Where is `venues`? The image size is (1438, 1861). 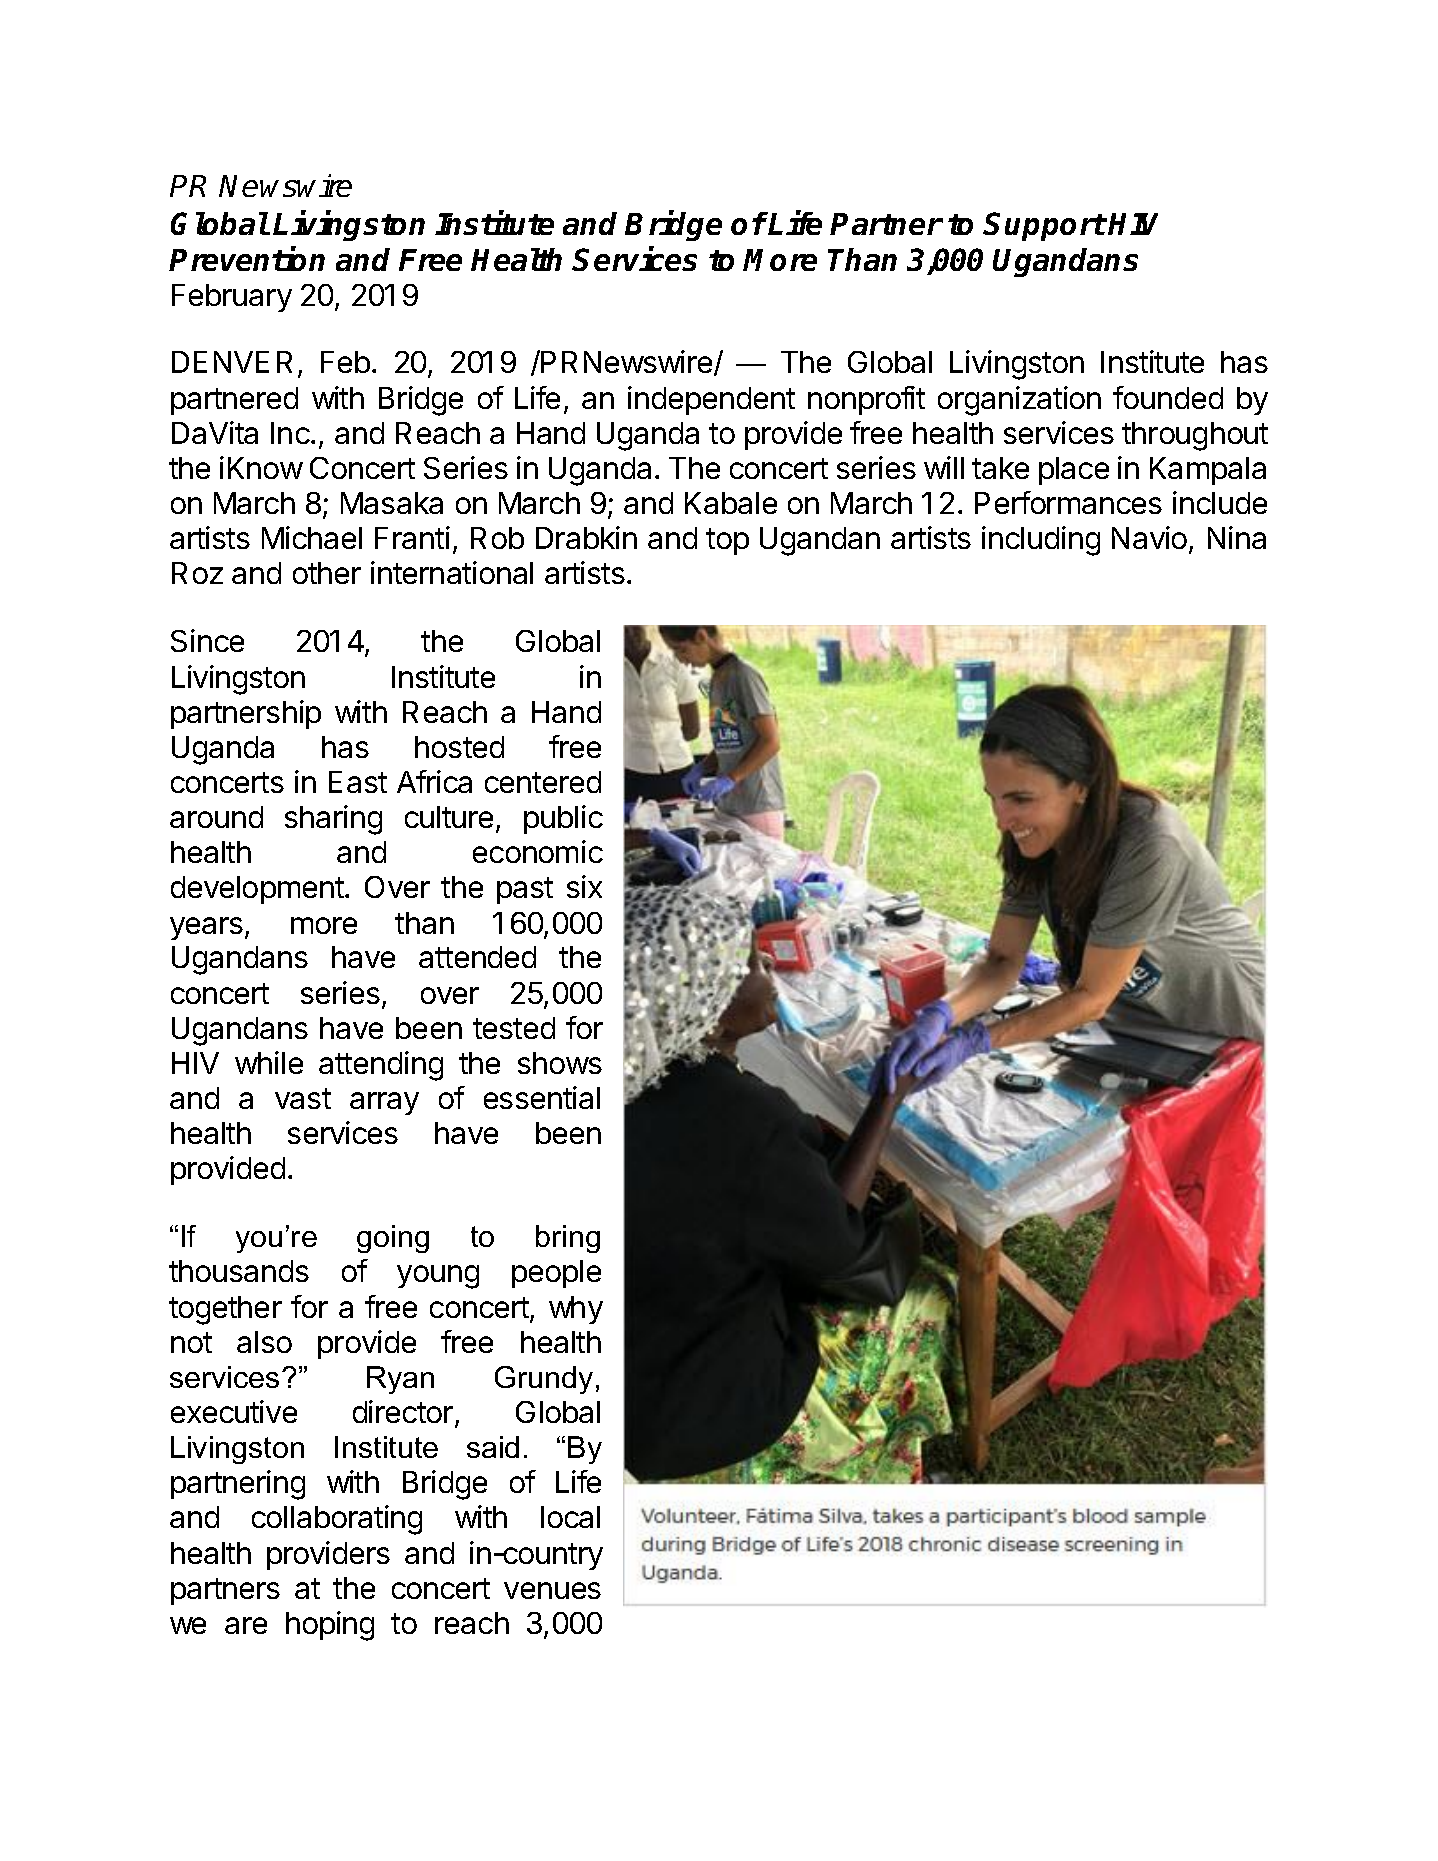 venues is located at coordinates (552, 1590).
